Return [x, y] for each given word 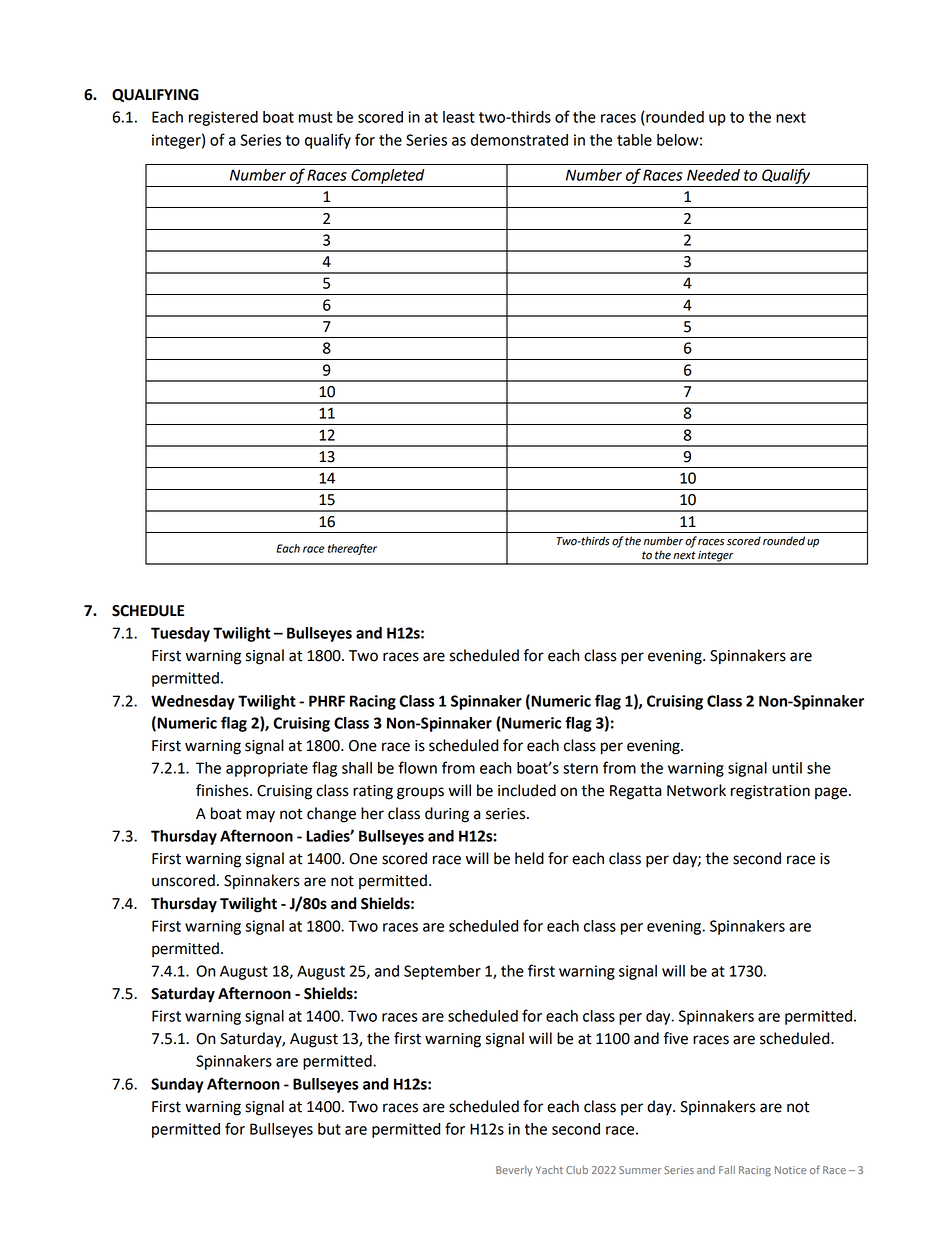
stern [580, 768]
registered [223, 118]
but [329, 1129]
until [787, 768]
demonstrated [519, 140]
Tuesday [180, 634]
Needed [713, 175]
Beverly [514, 1171]
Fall [727, 1170]
